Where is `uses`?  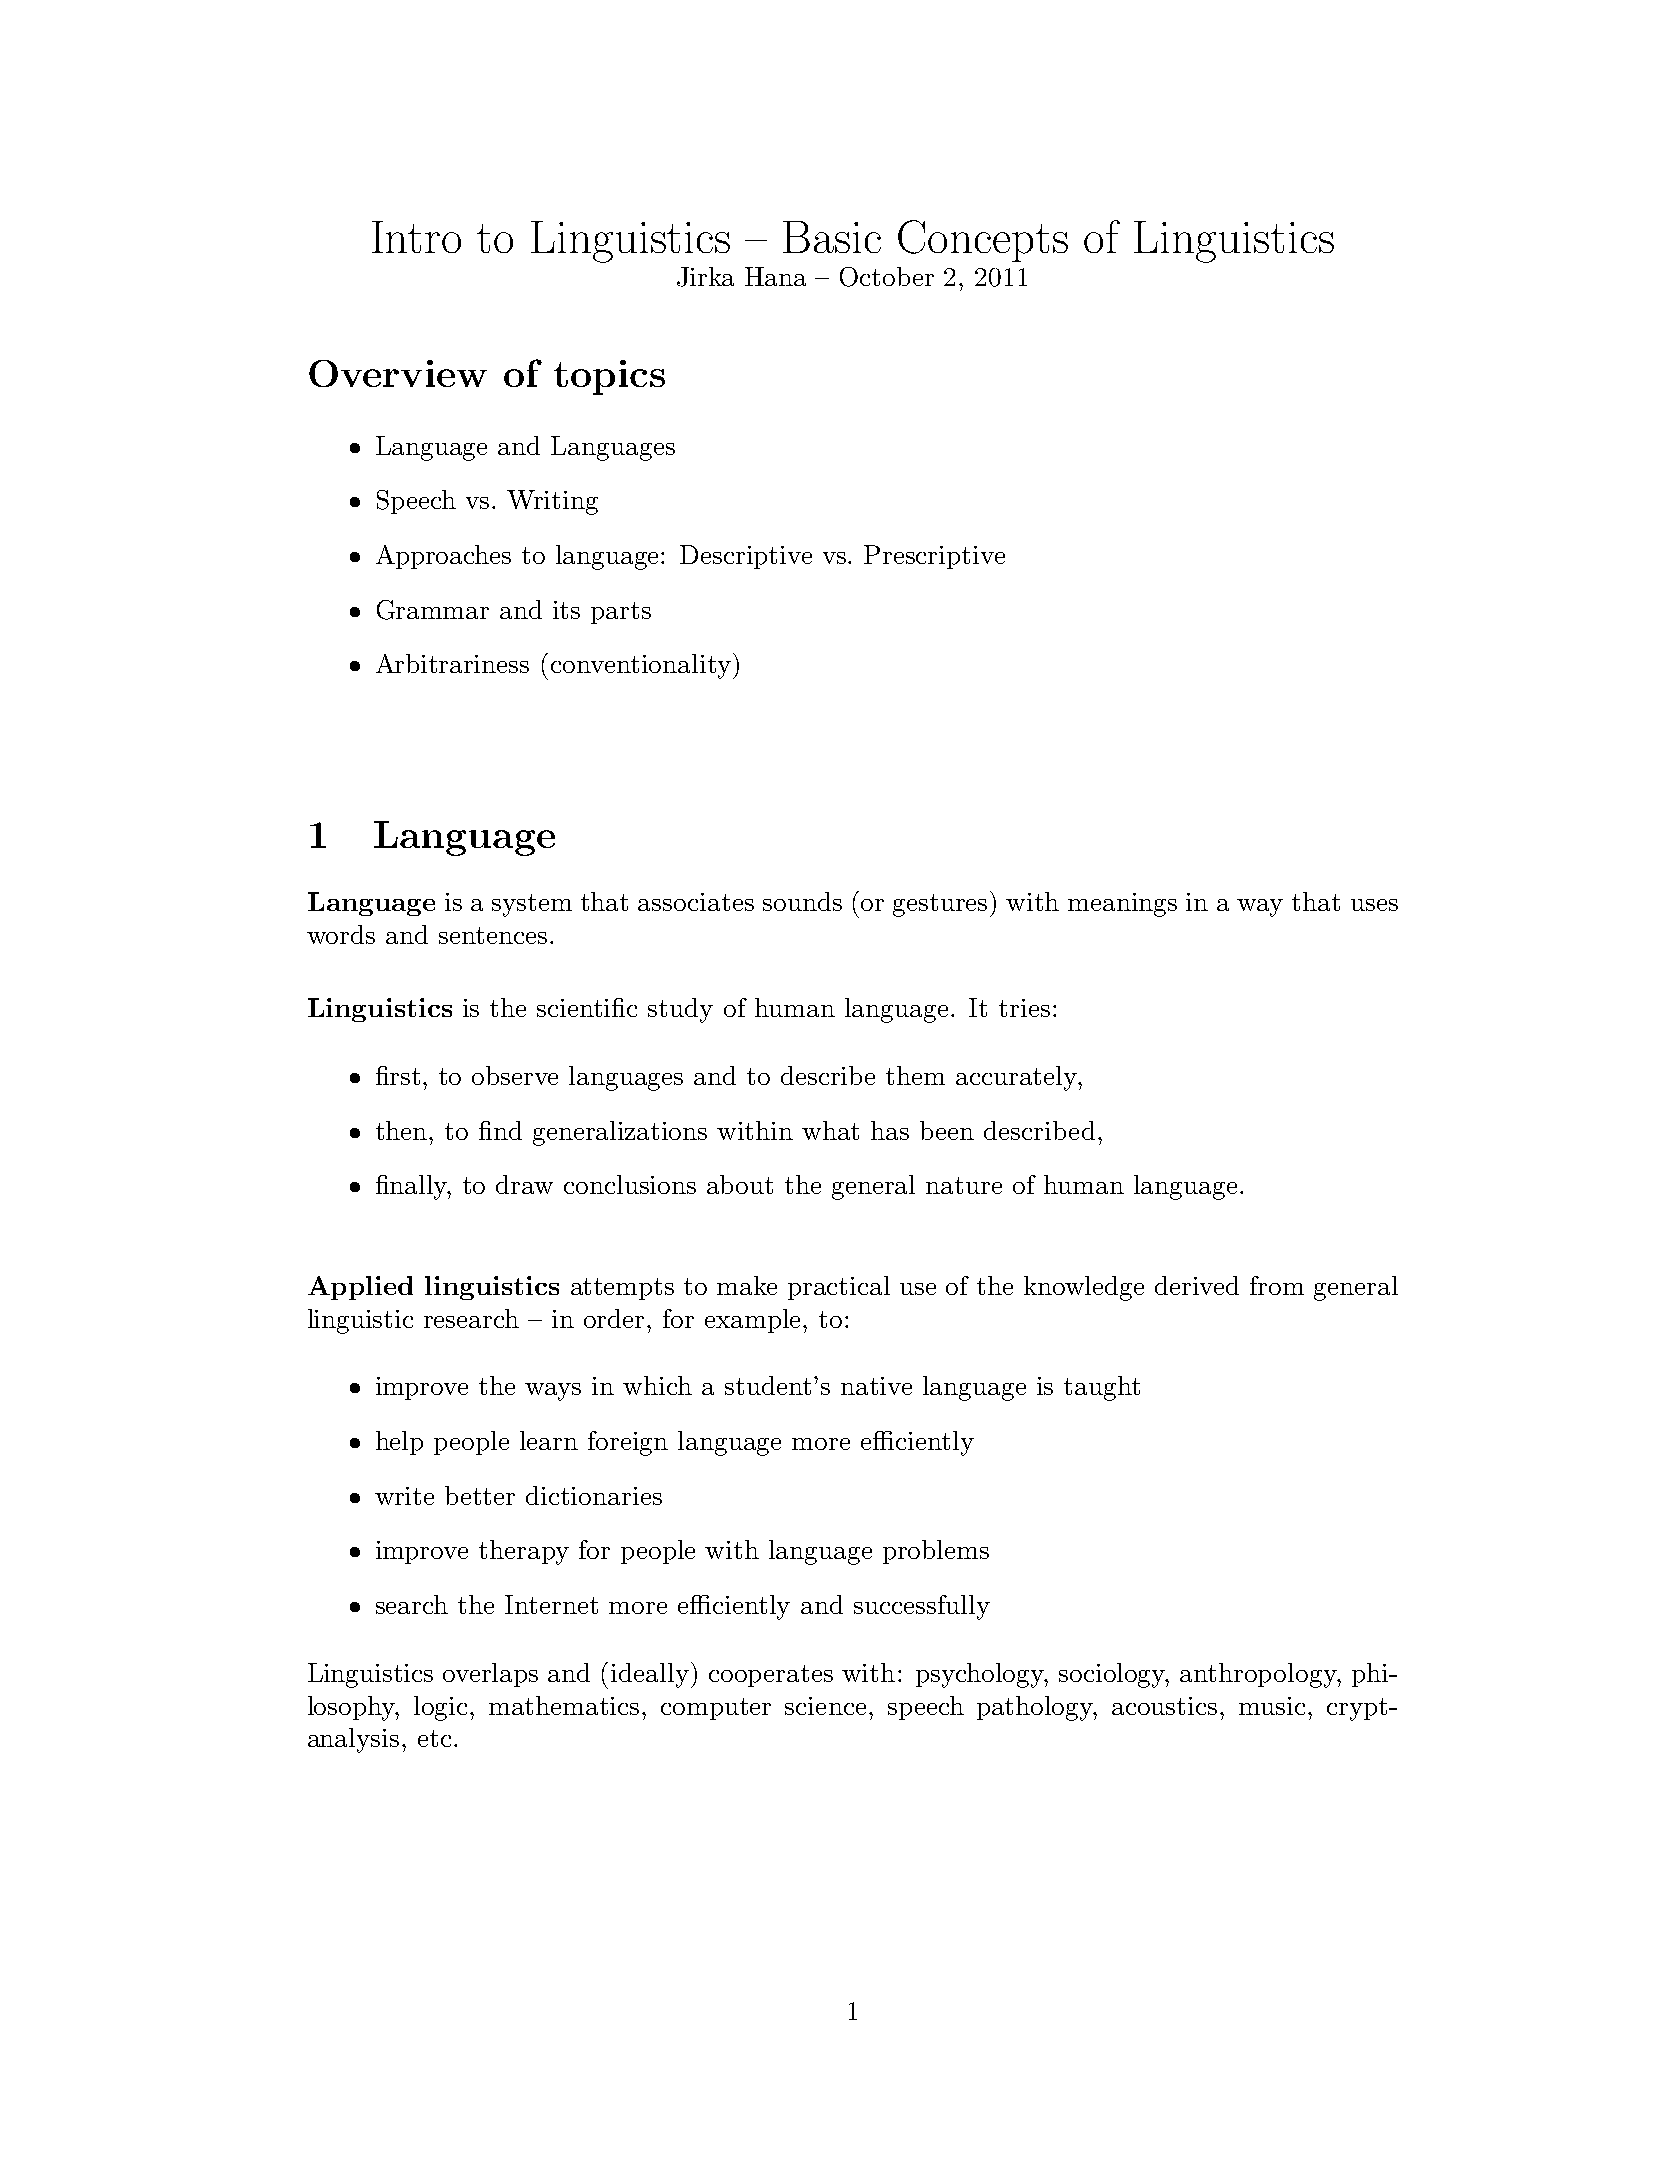 uses is located at coordinates (1374, 905).
